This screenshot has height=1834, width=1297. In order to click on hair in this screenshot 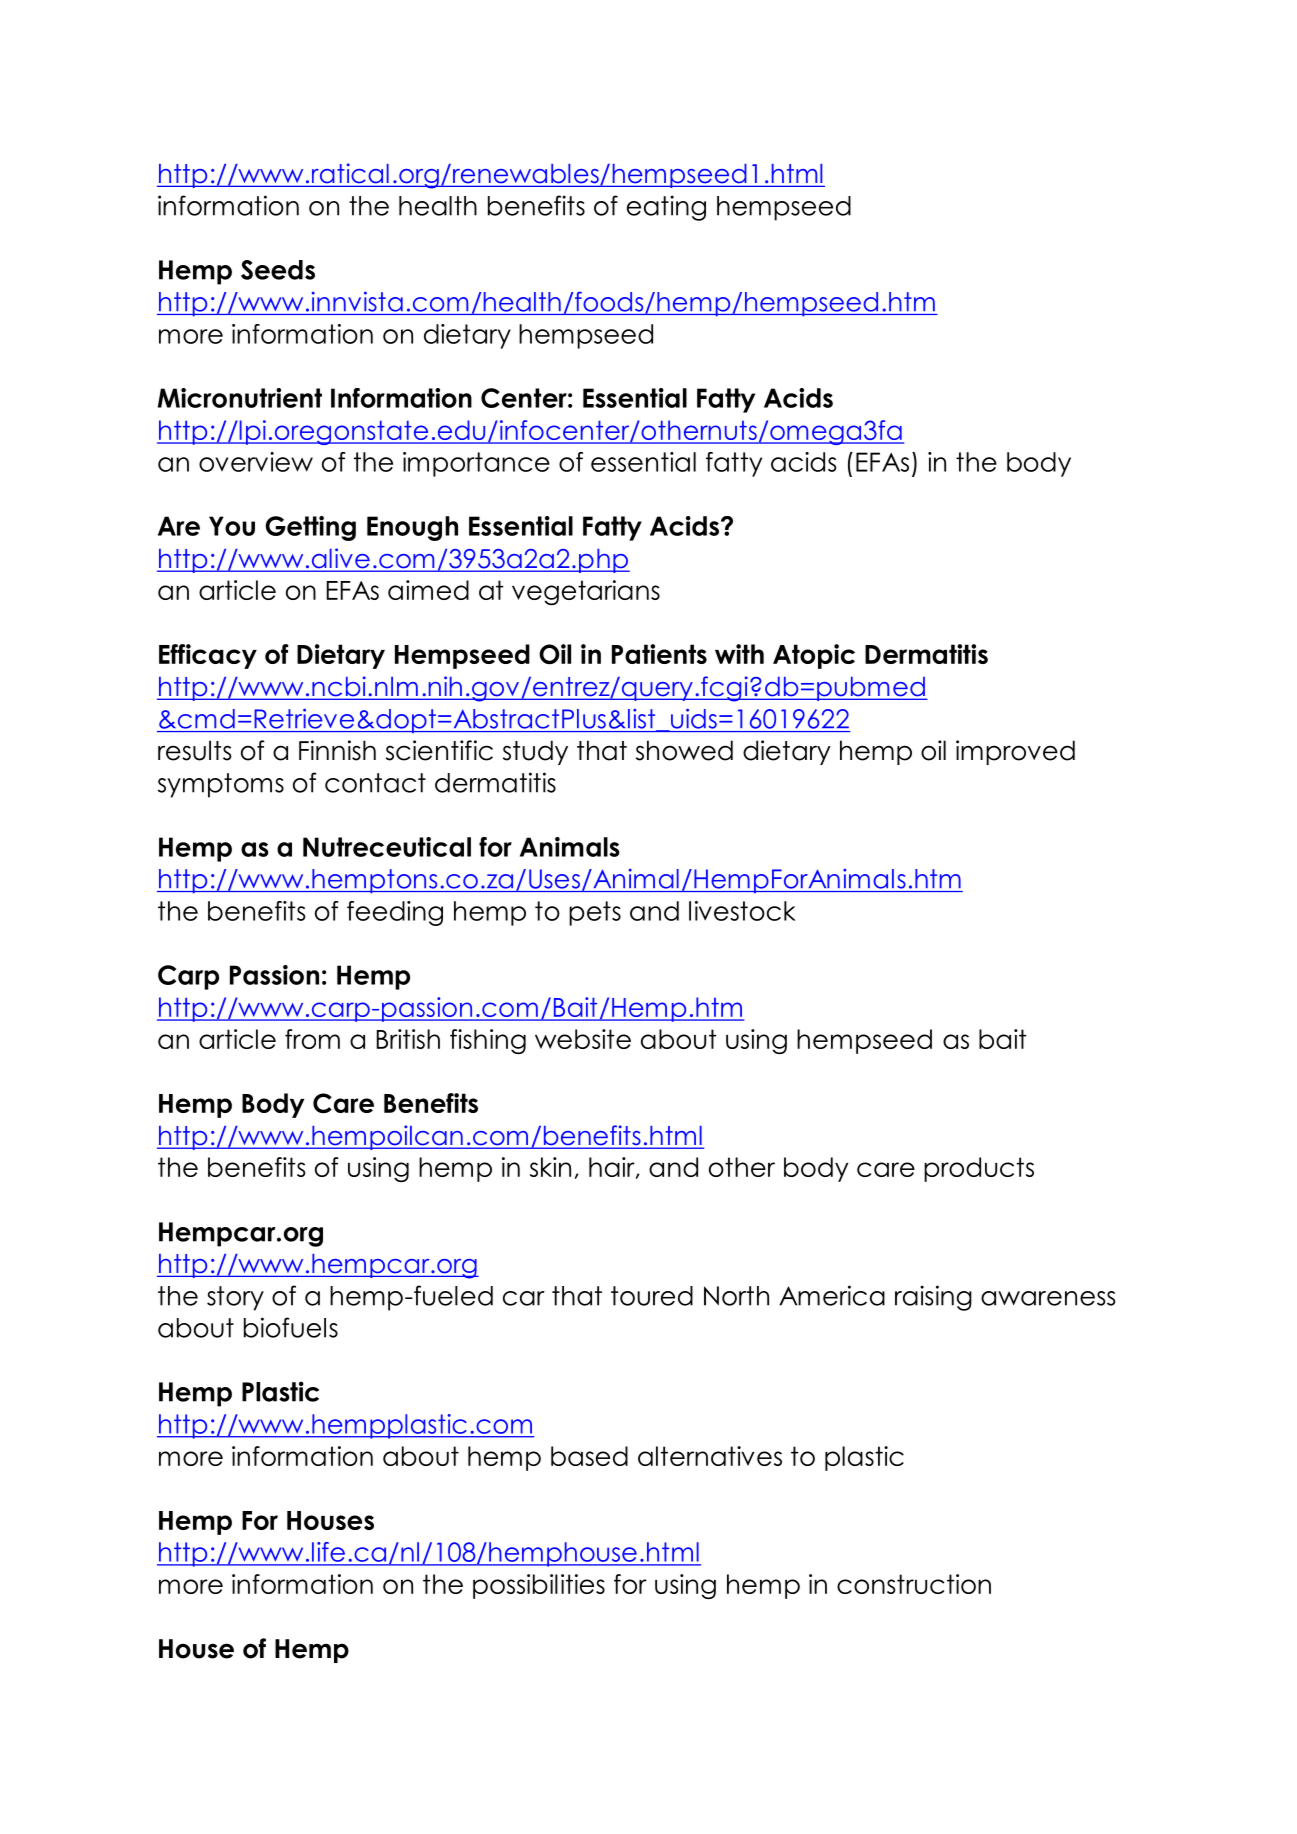, I will do `click(613, 1168)`.
